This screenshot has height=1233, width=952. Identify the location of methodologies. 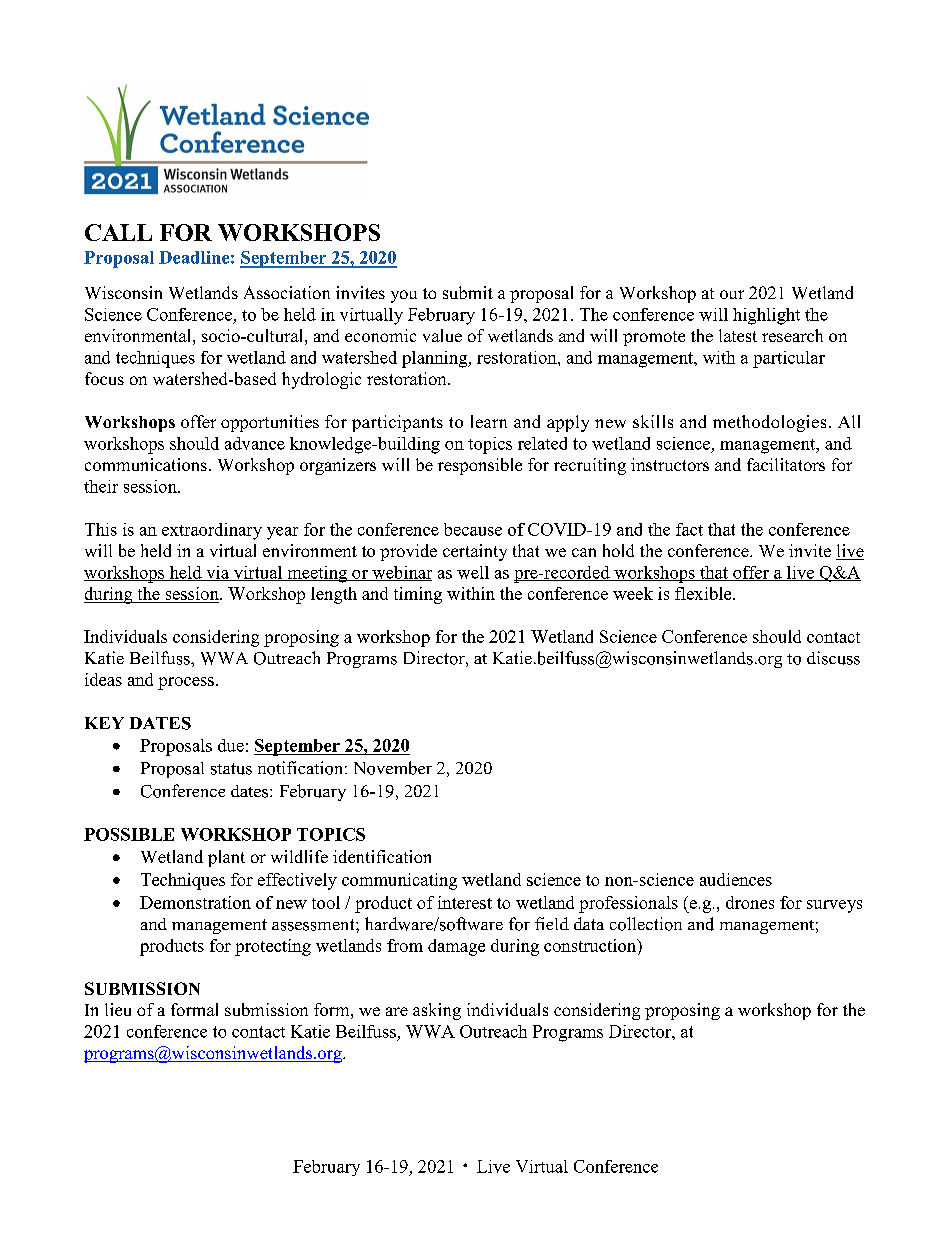
(769, 423).
